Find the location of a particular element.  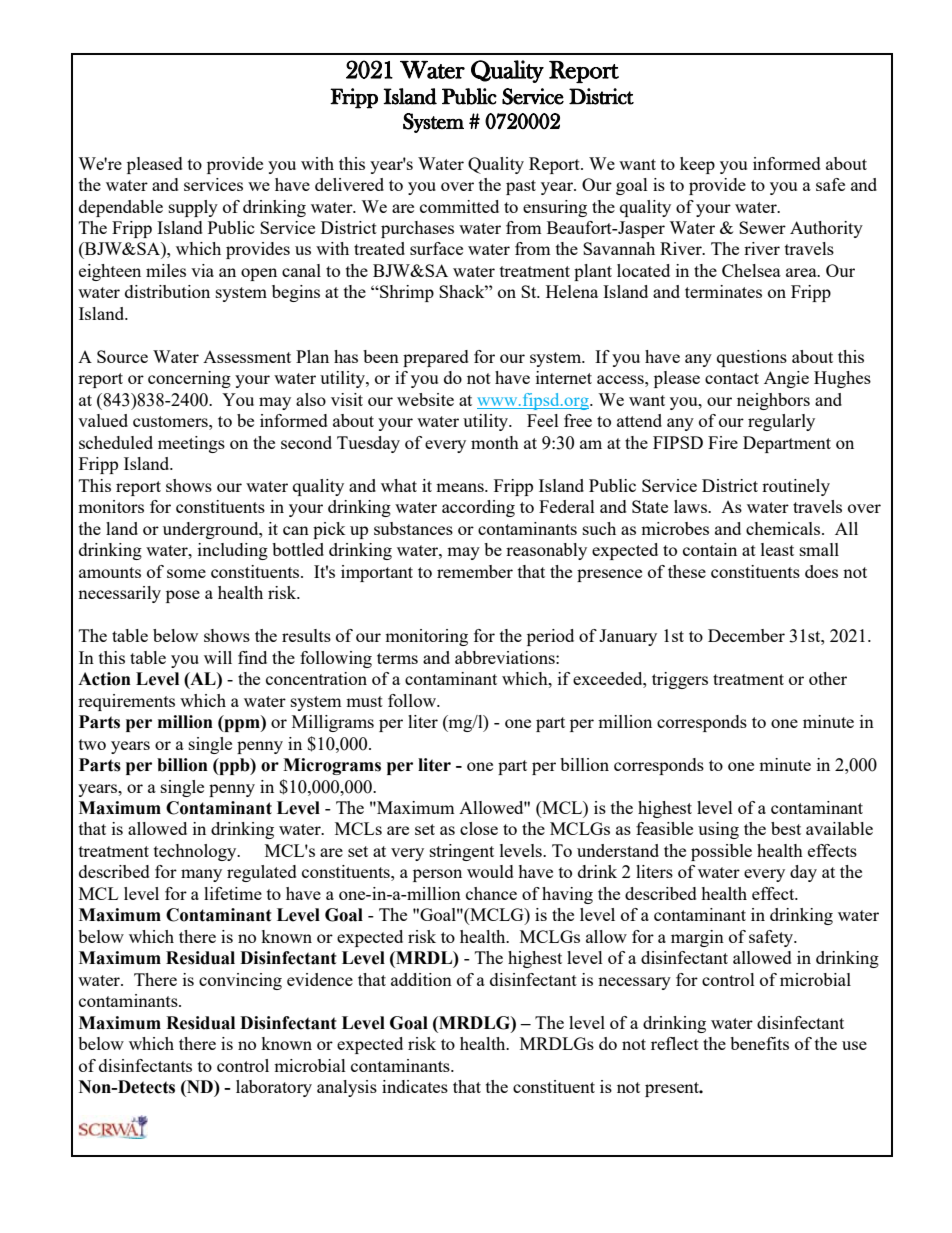

pose is located at coordinates (183, 596).
